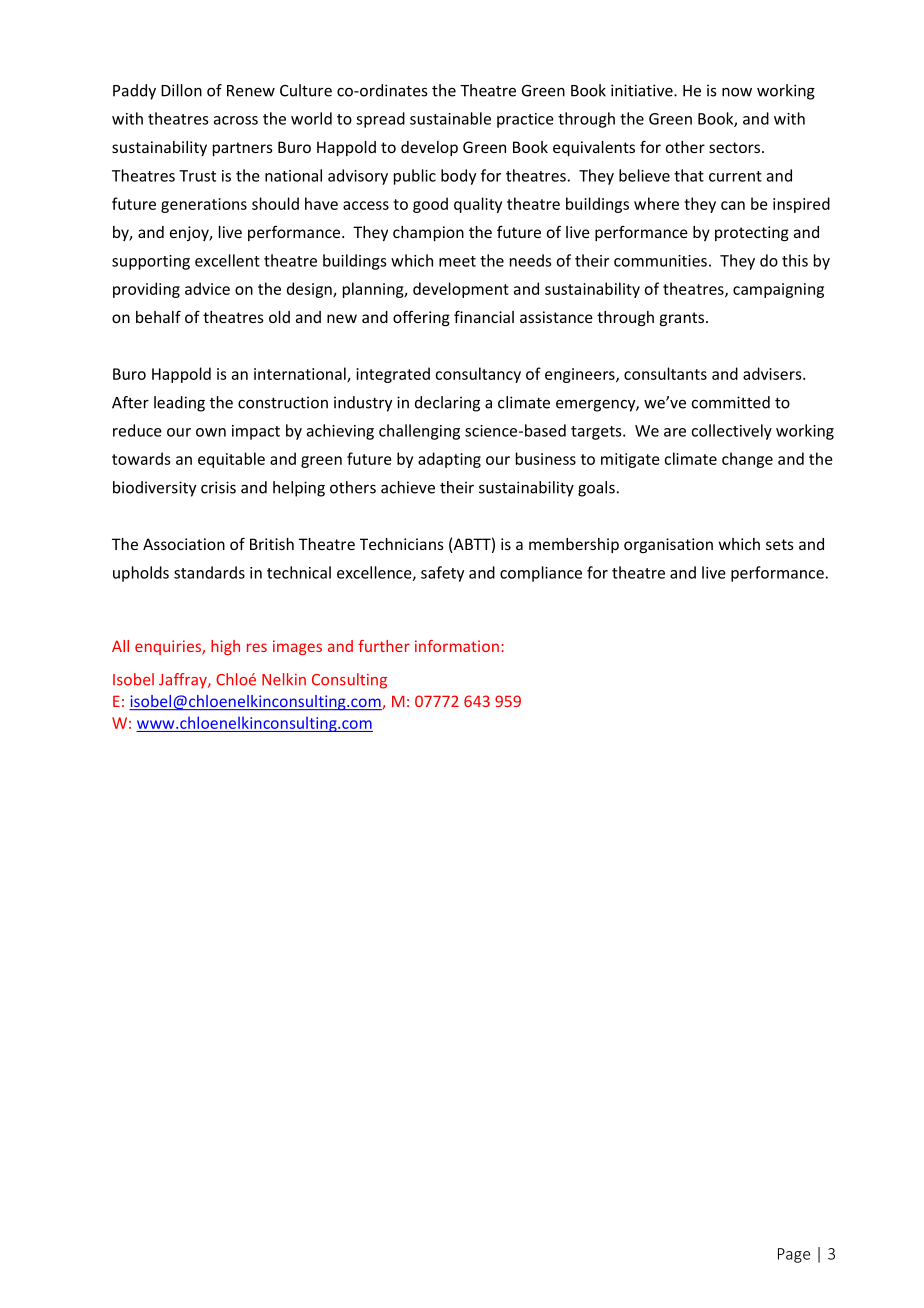 The image size is (924, 1308). Describe the element at coordinates (457, 646) in the screenshot. I see `information` at that location.
